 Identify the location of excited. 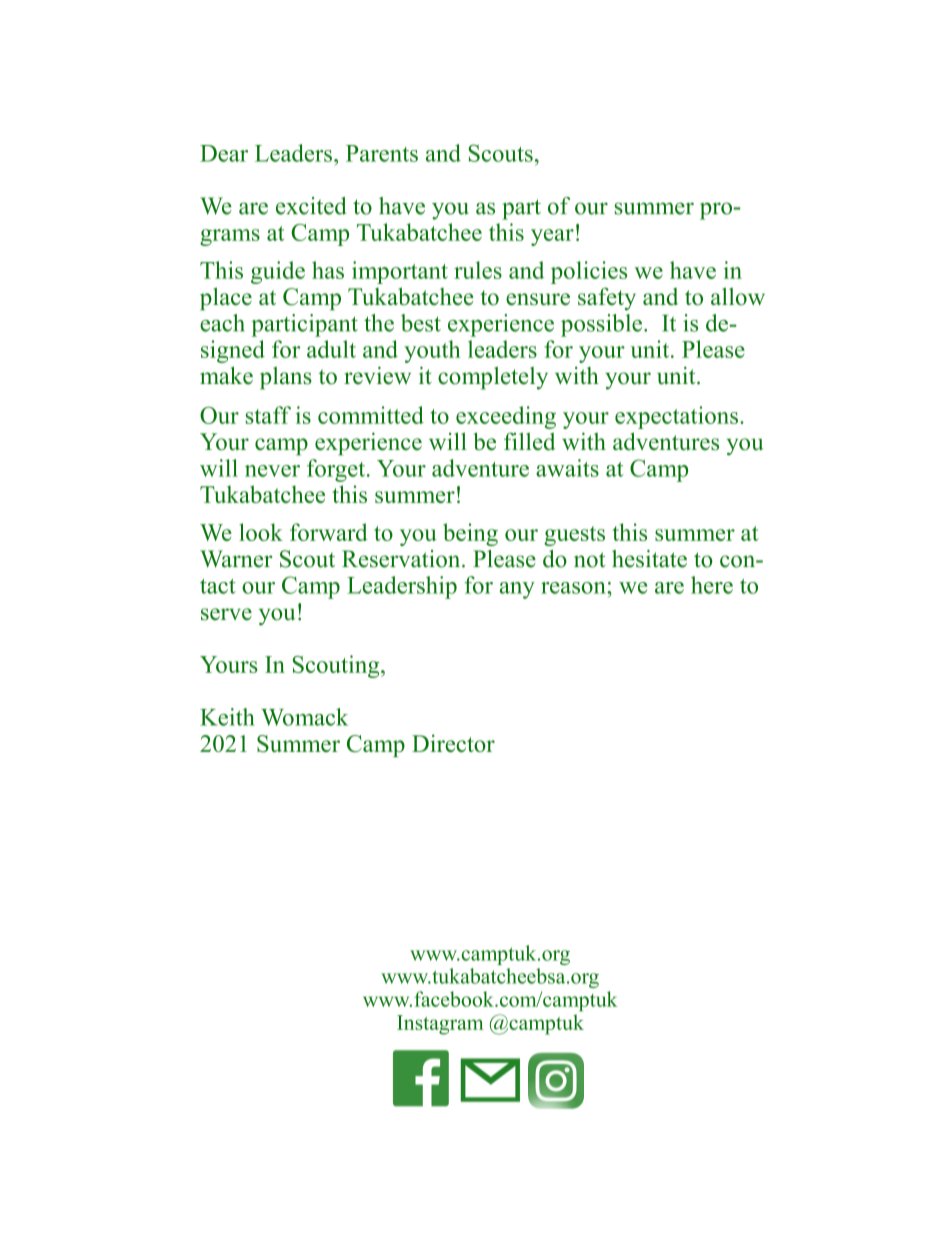
(311, 206).
